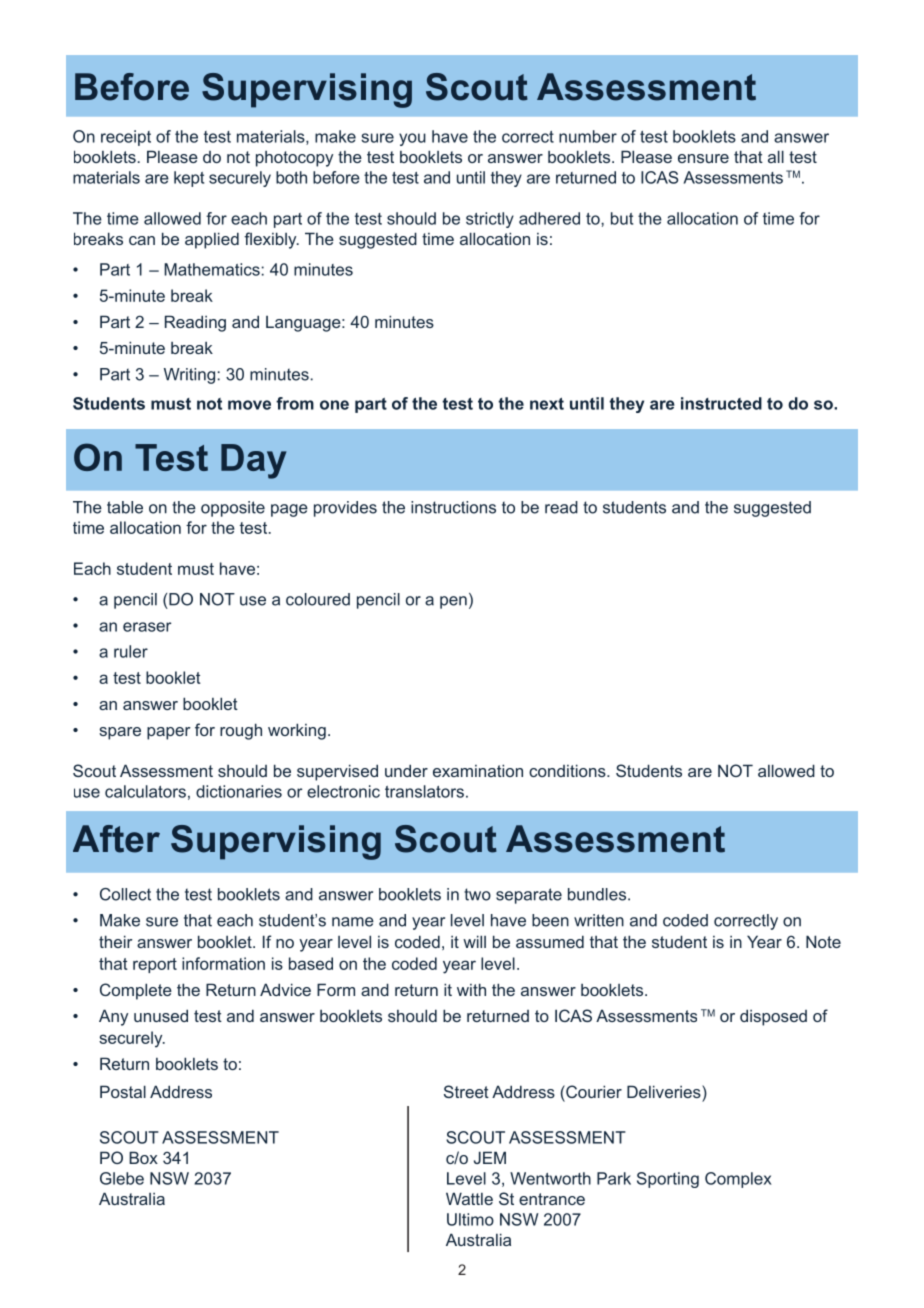 This screenshot has width=924, height=1308. What do you see at coordinates (474, 941) in the screenshot?
I see `will` at bounding box center [474, 941].
